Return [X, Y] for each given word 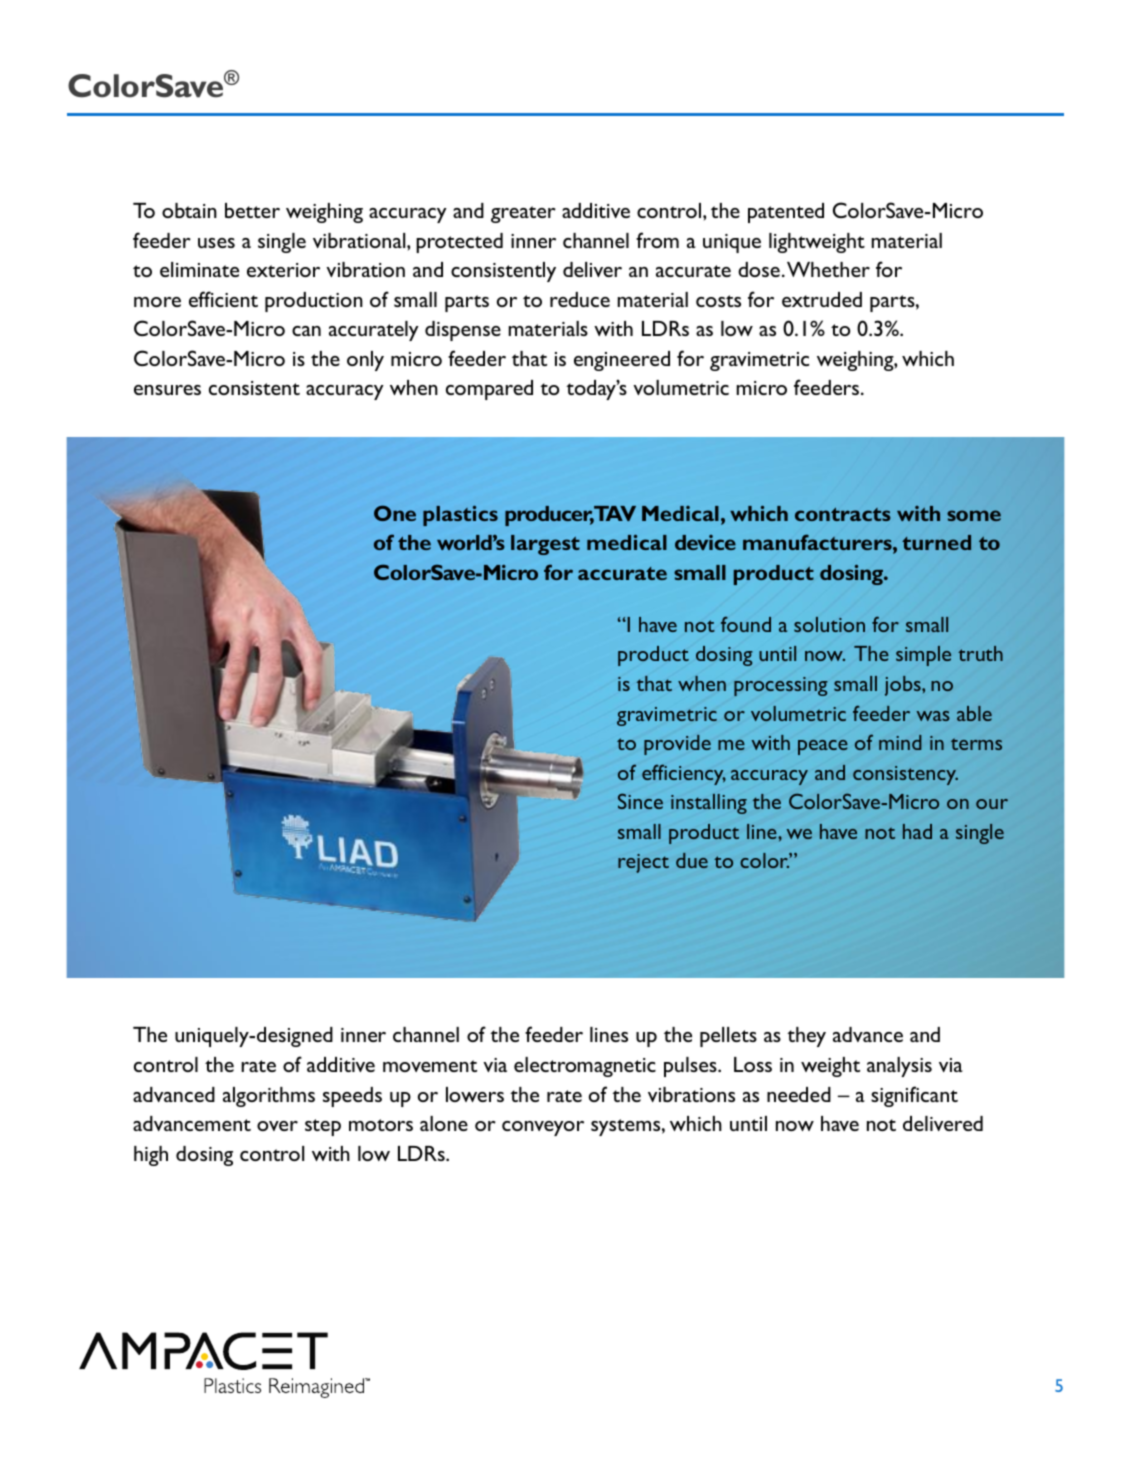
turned [936, 542]
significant [914, 1096]
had [917, 831]
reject [643, 863]
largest [545, 545]
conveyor [543, 1128]
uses [216, 243]
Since [640, 801]
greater [523, 214]
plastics [460, 515]
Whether [828, 269]
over [277, 1126]
